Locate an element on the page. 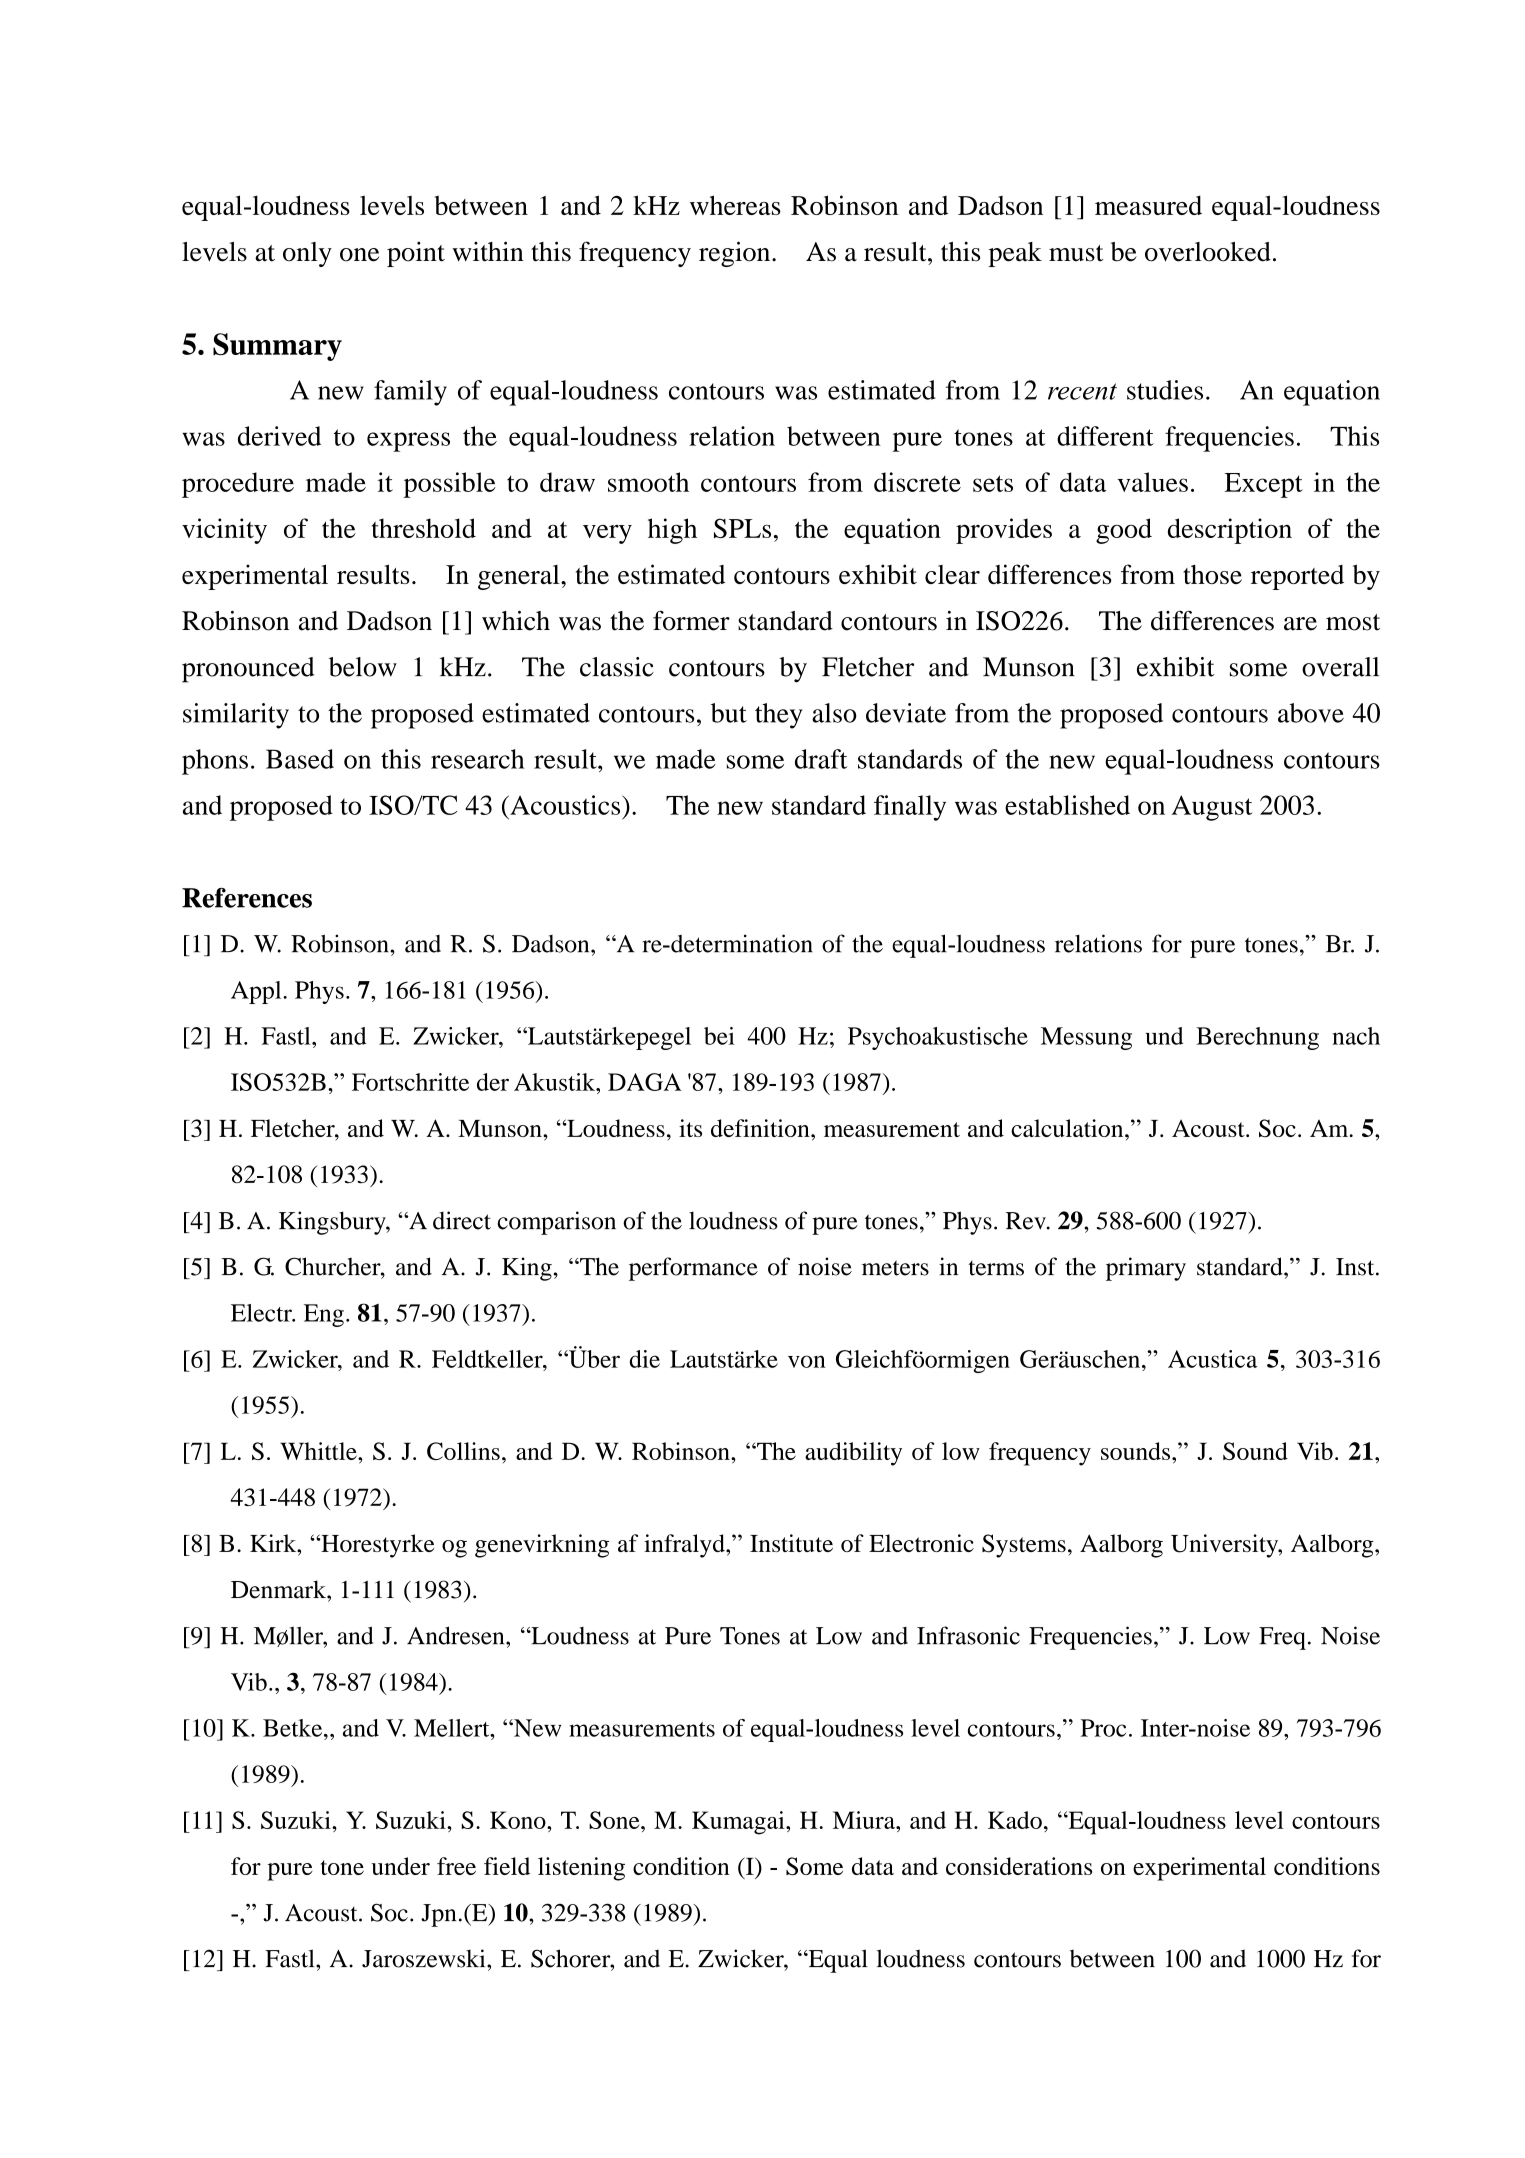 The image size is (1525, 2158). under is located at coordinates (400, 1866).
